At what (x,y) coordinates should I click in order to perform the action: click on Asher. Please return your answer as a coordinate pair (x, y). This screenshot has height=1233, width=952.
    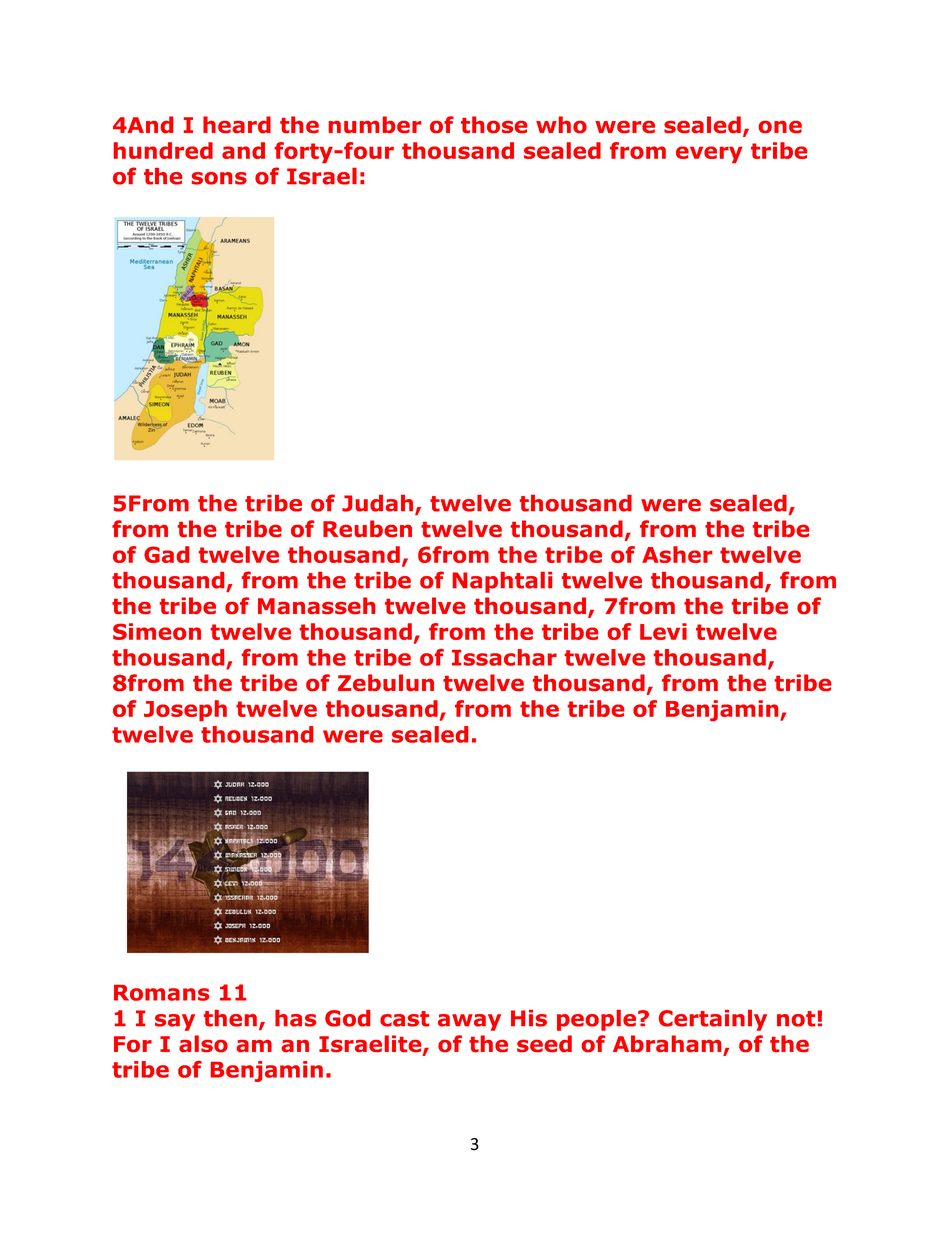
    Looking at the image, I should click on (677, 554).
